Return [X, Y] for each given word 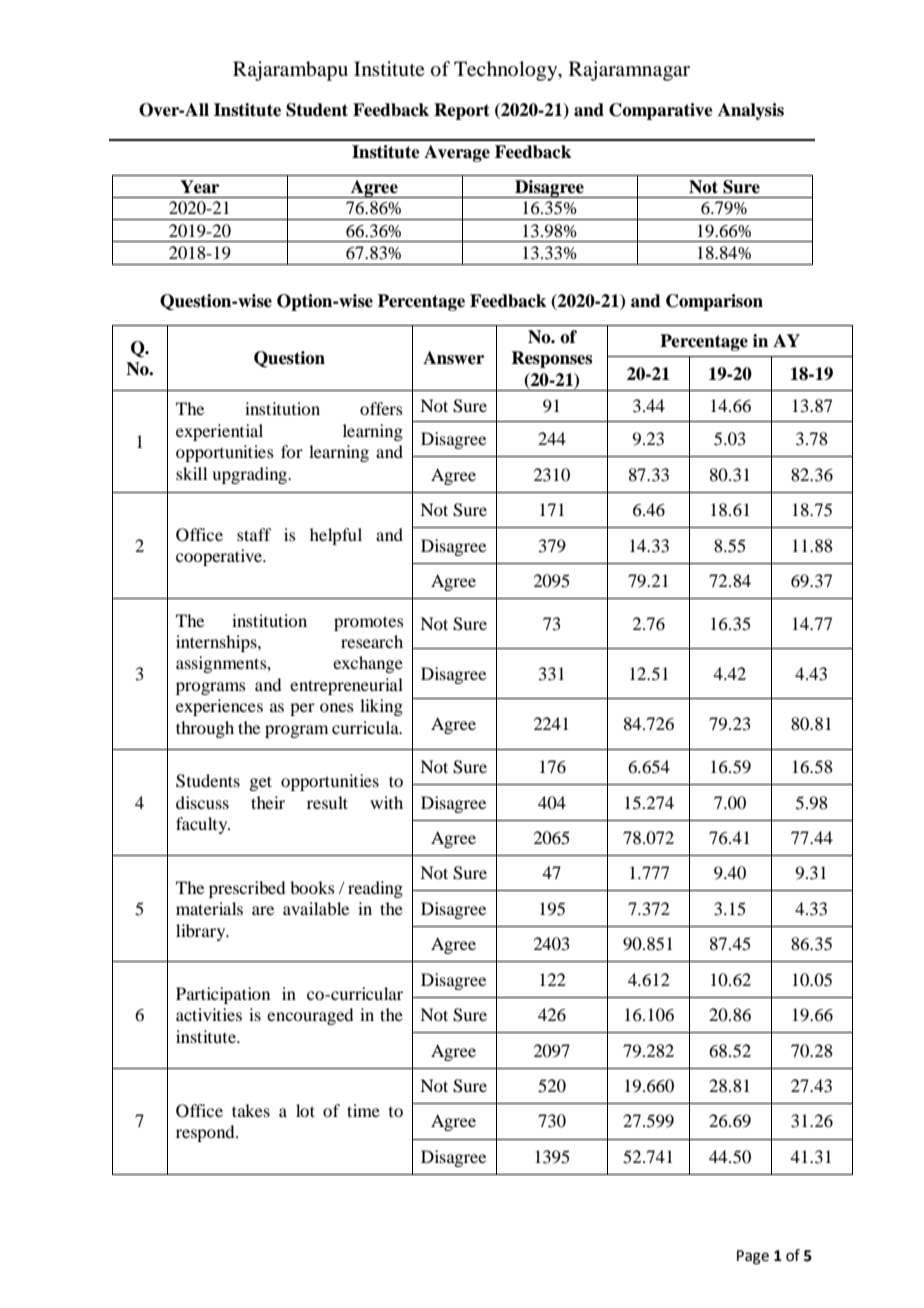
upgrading [251, 475]
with [386, 802]
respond [206, 1133]
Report [462, 111]
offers [381, 408]
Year [199, 187]
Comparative [661, 111]
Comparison [714, 302]
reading [375, 889]
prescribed [247, 889]
